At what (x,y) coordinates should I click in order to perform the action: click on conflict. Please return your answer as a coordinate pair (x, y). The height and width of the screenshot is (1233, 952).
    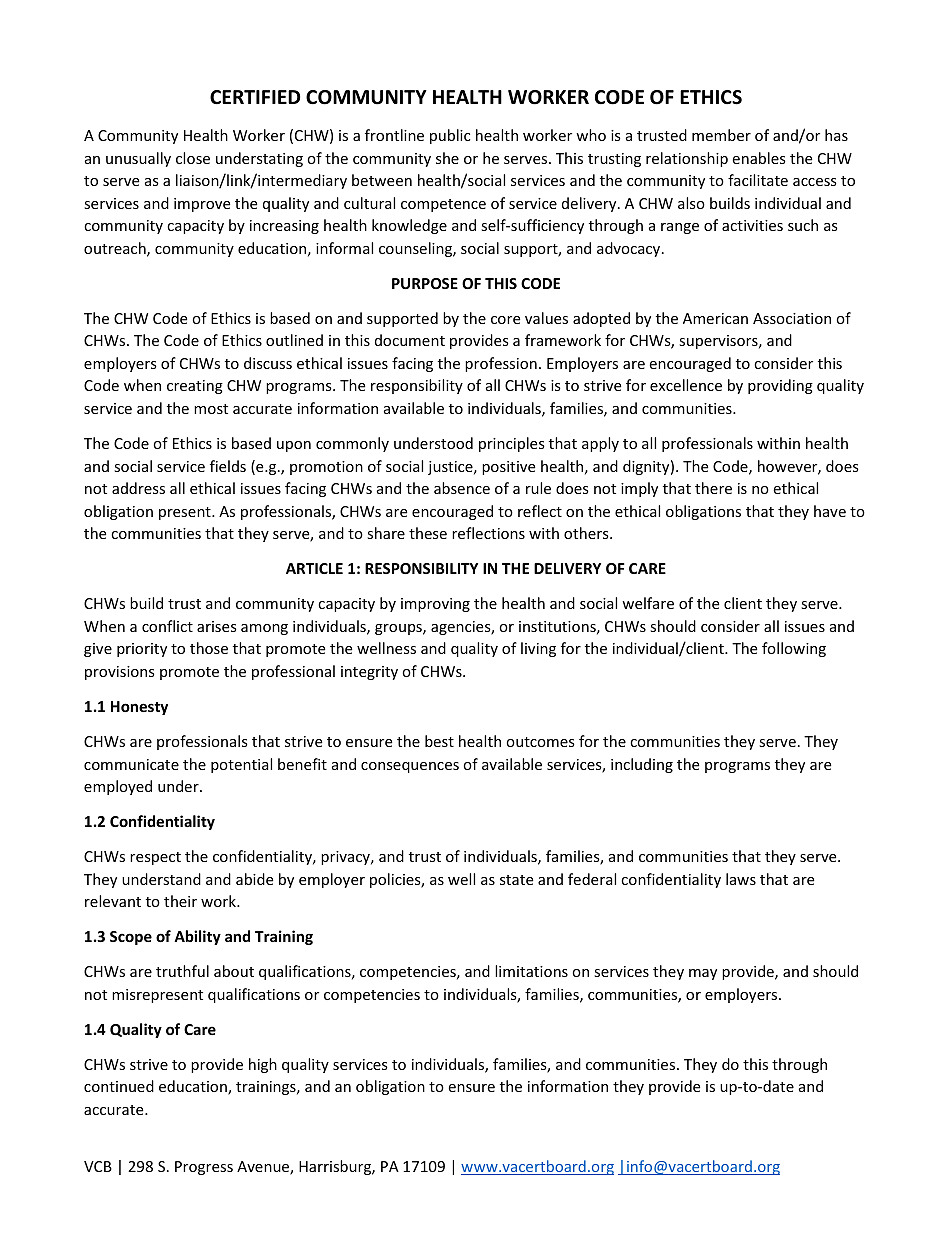
    Looking at the image, I should click on (167, 626).
